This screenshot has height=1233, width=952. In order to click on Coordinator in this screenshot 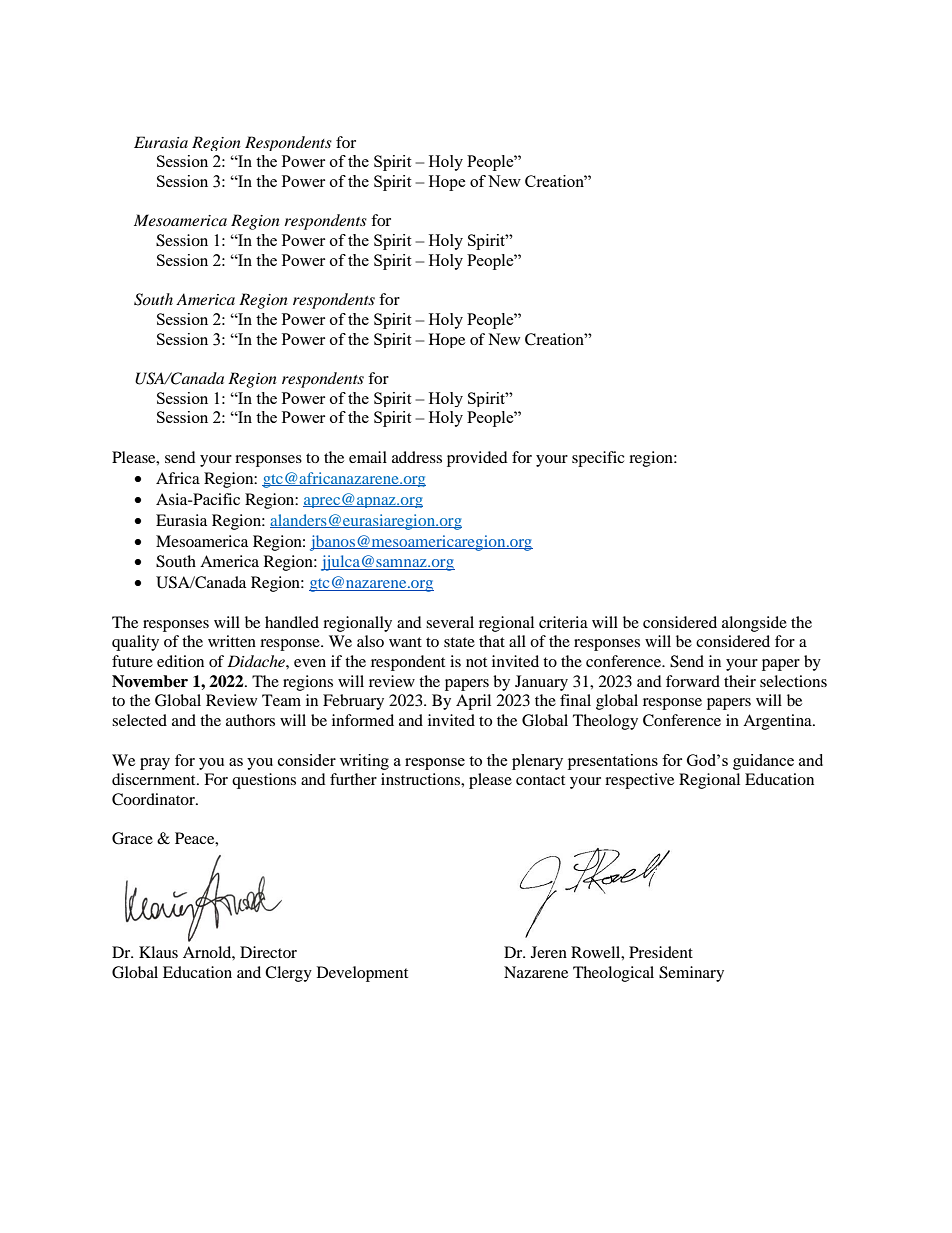, I will do `click(154, 799)`.
